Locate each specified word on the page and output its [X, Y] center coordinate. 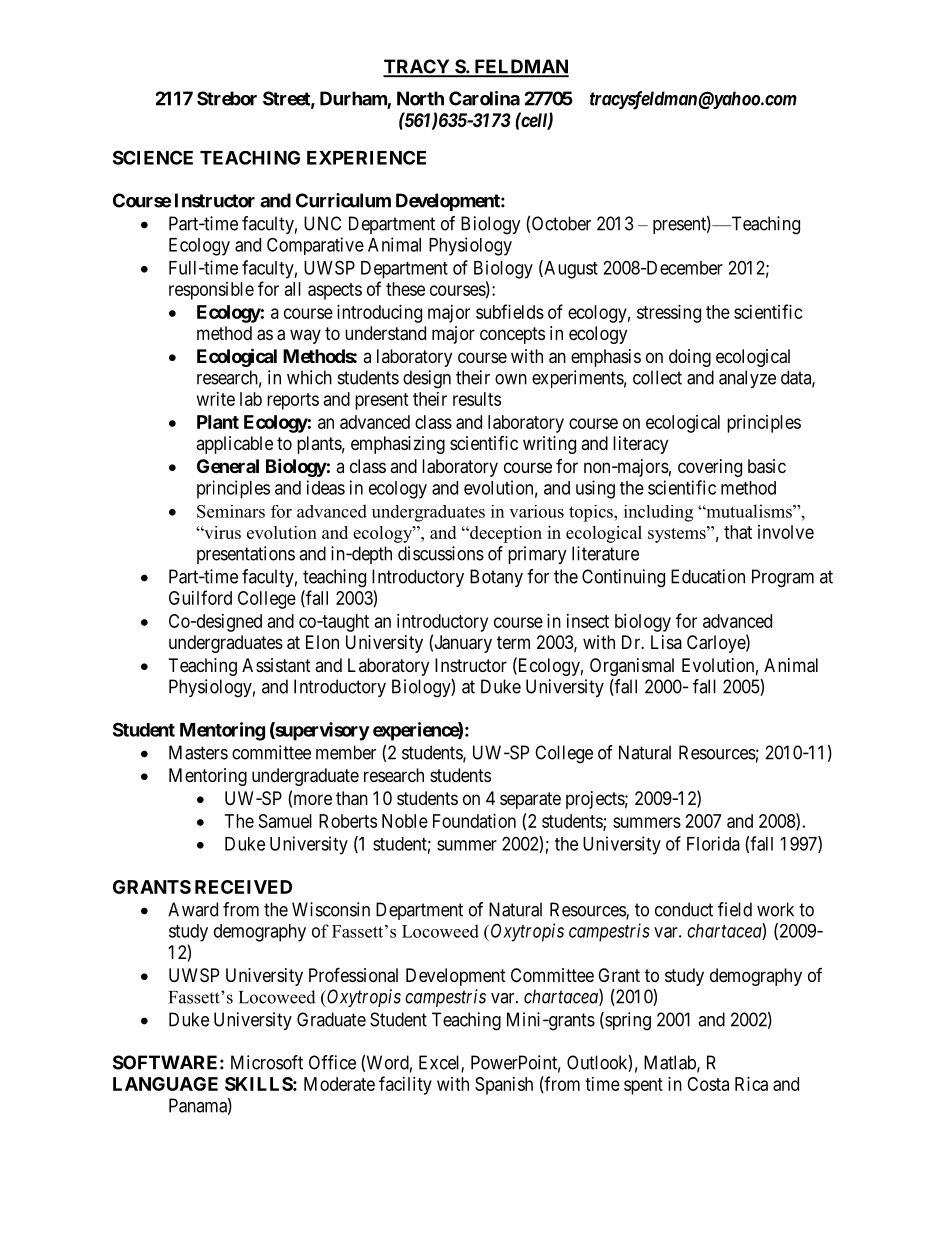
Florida [713, 843]
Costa [708, 1084]
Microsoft [267, 1062]
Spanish [504, 1086]
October [561, 223]
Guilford [200, 597]
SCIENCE [153, 157]
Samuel [285, 821]
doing [690, 358]
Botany [496, 578]
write [216, 399]
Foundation [474, 821]
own [511, 379]
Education [708, 576]
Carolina [484, 98]
